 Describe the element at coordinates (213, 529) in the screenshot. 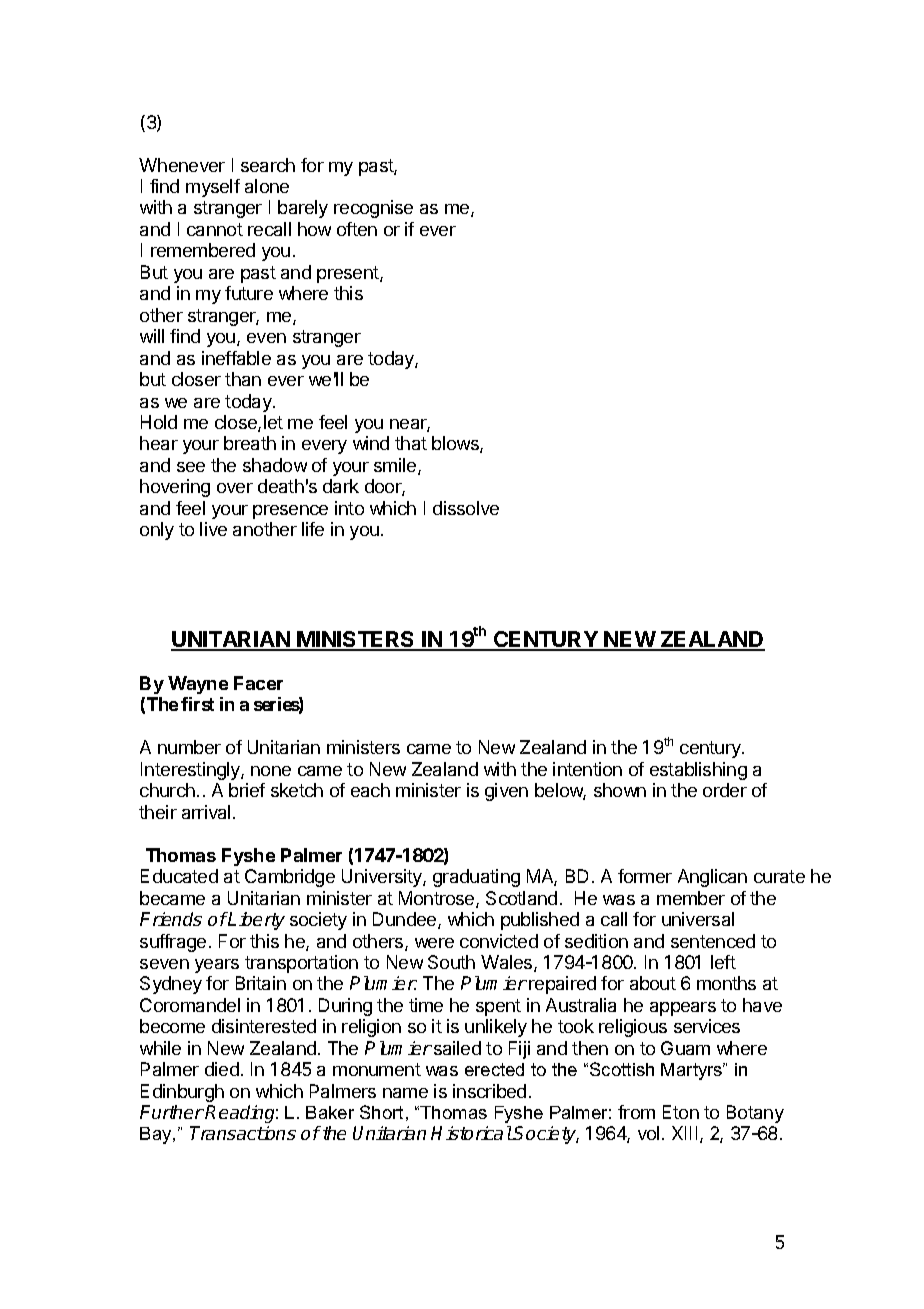

I see `live` at that location.
